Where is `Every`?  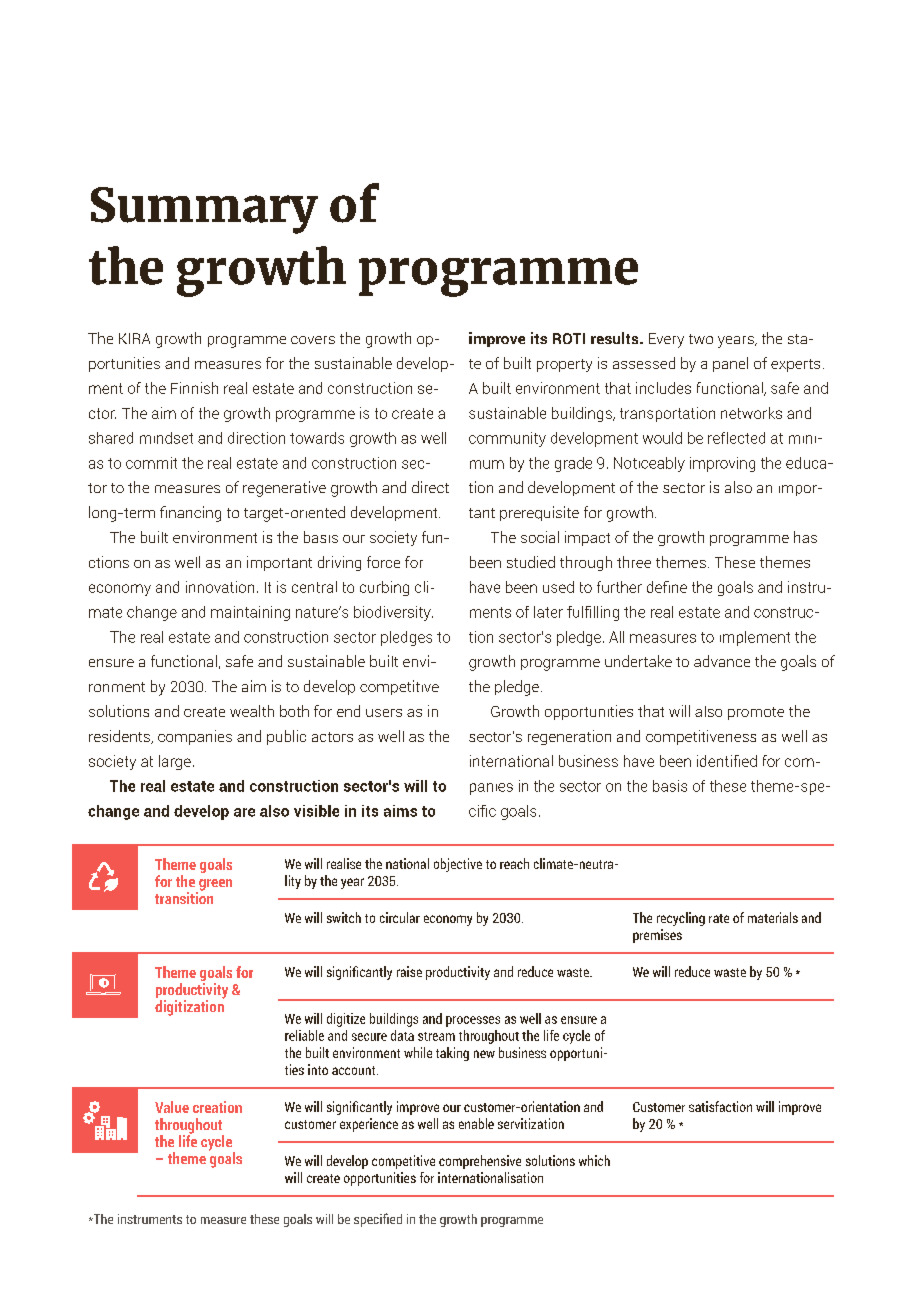
Every is located at coordinates (666, 340).
